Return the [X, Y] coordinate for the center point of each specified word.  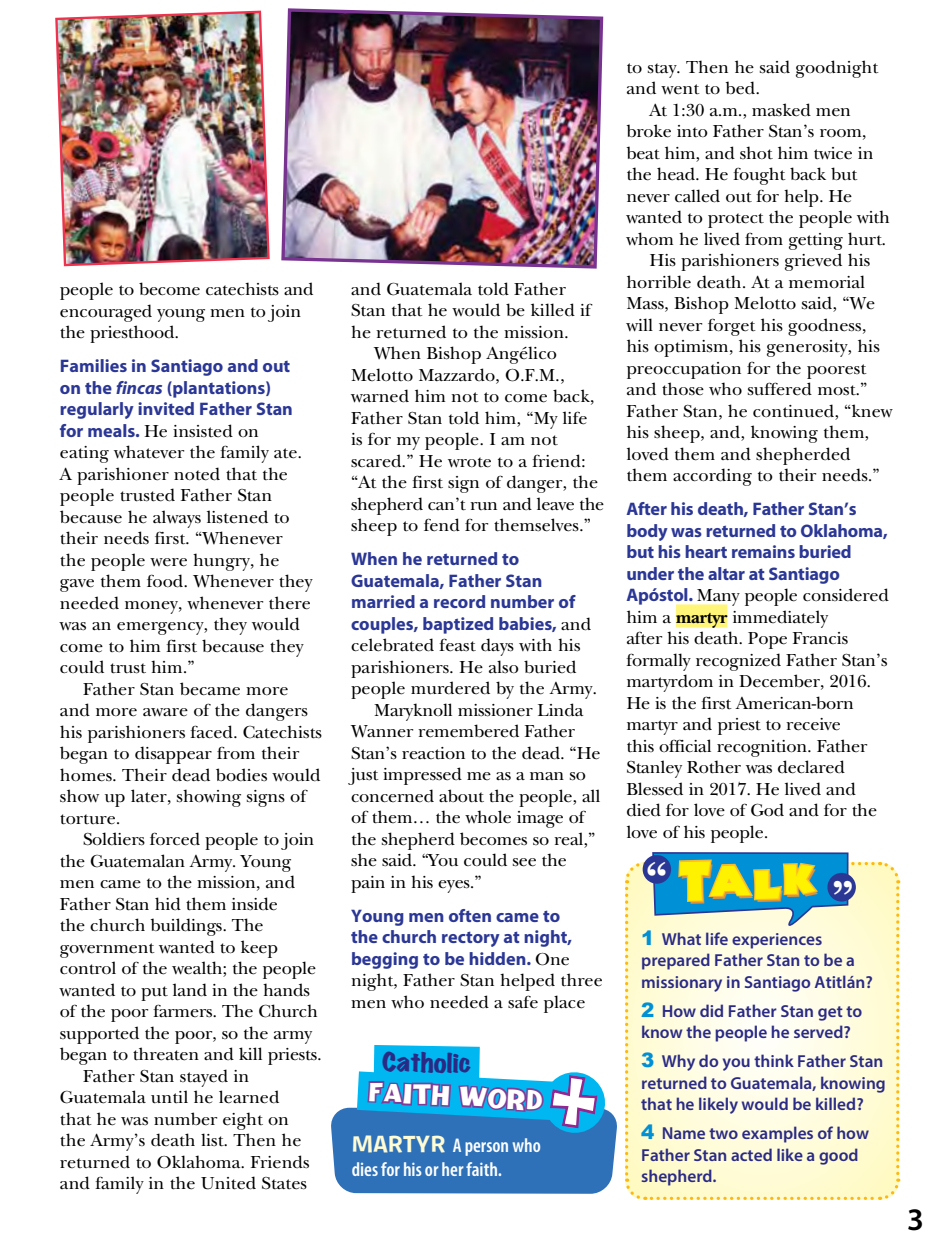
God [767, 810]
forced [175, 839]
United [228, 1183]
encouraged [106, 313]
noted [197, 474]
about [461, 796]
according [712, 477]
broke [649, 131]
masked [781, 110]
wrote [469, 462]
